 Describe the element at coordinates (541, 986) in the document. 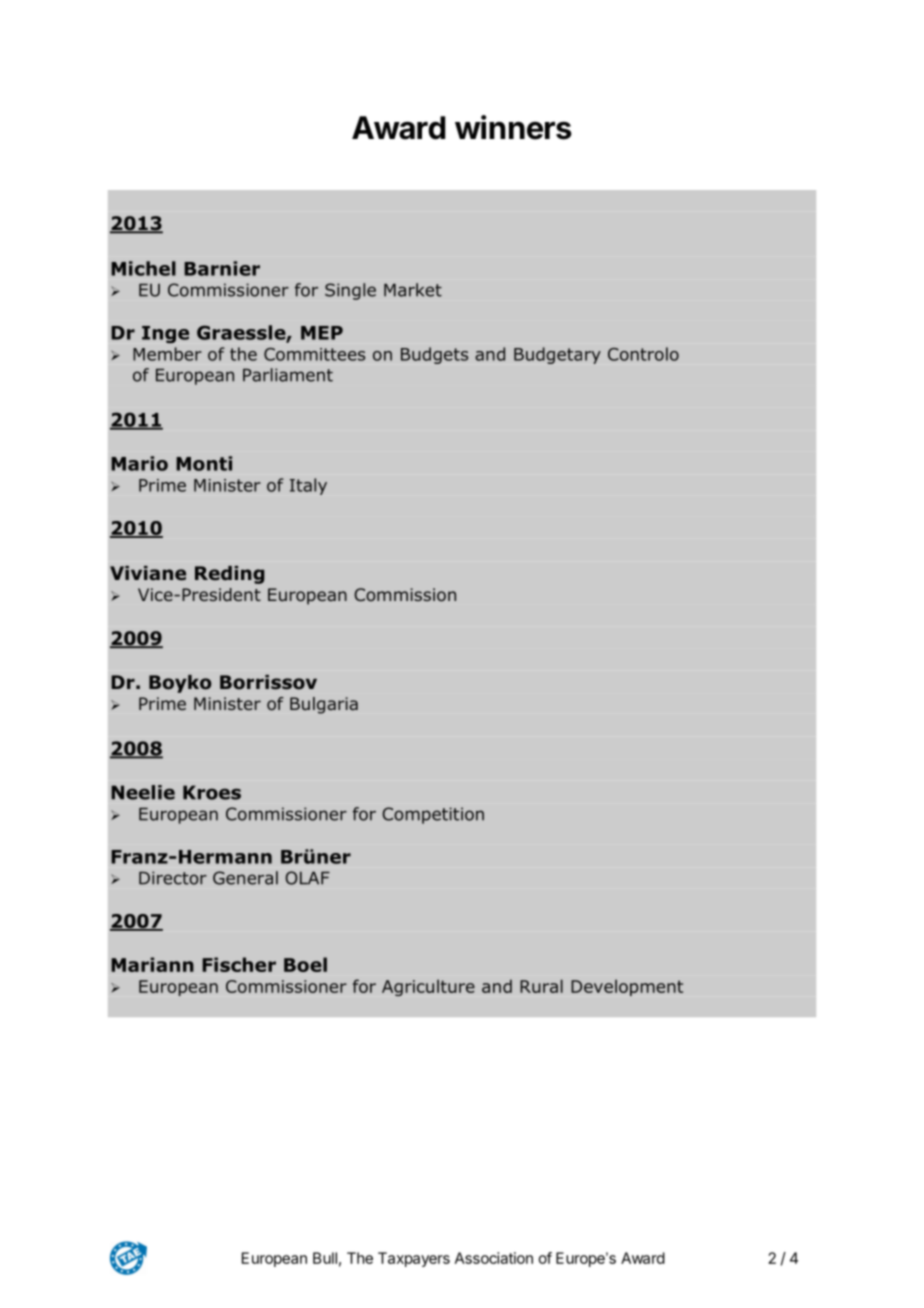

I see `Rural` at that location.
